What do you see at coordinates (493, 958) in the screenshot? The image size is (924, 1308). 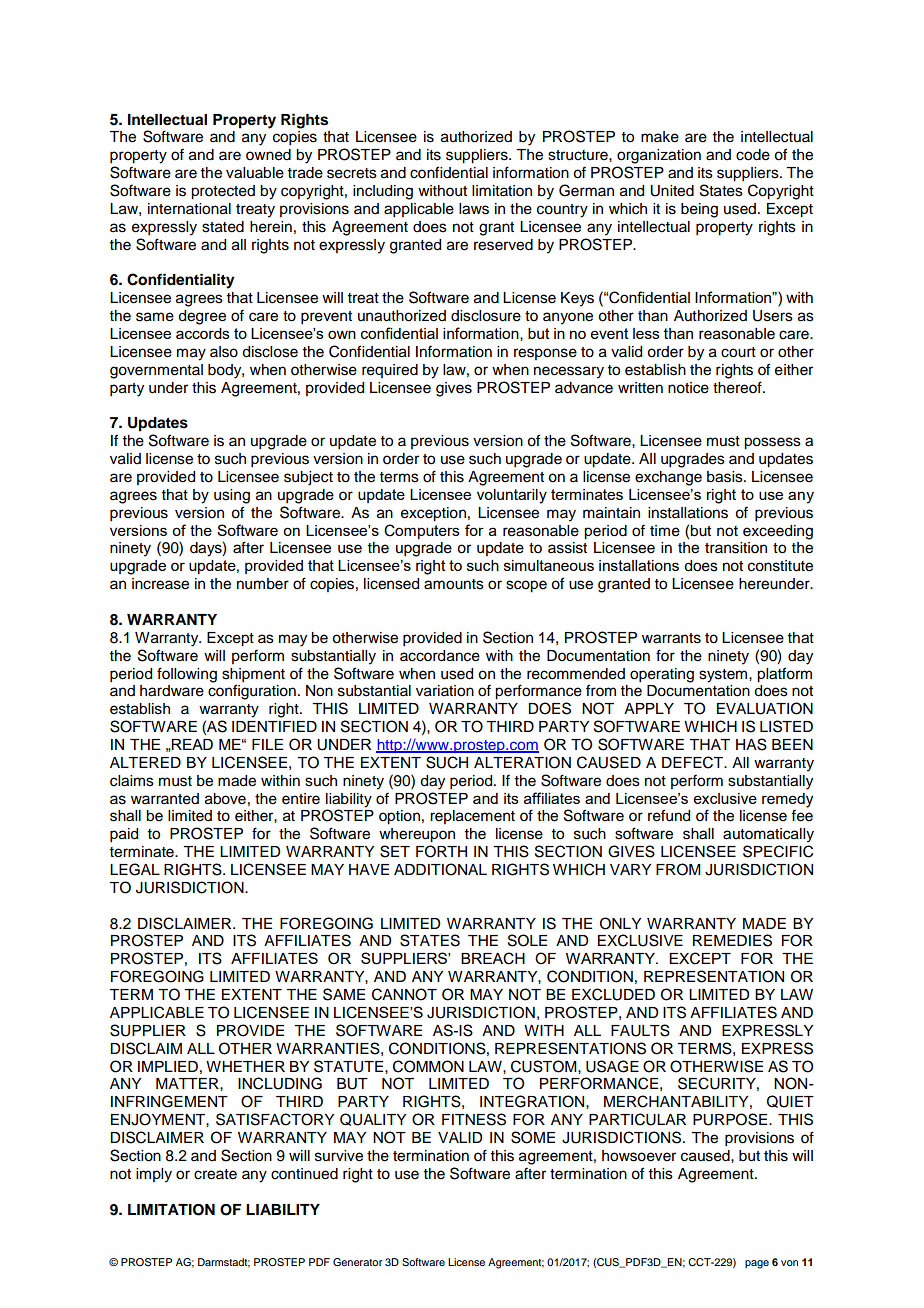 I see `BREACH` at bounding box center [493, 958].
